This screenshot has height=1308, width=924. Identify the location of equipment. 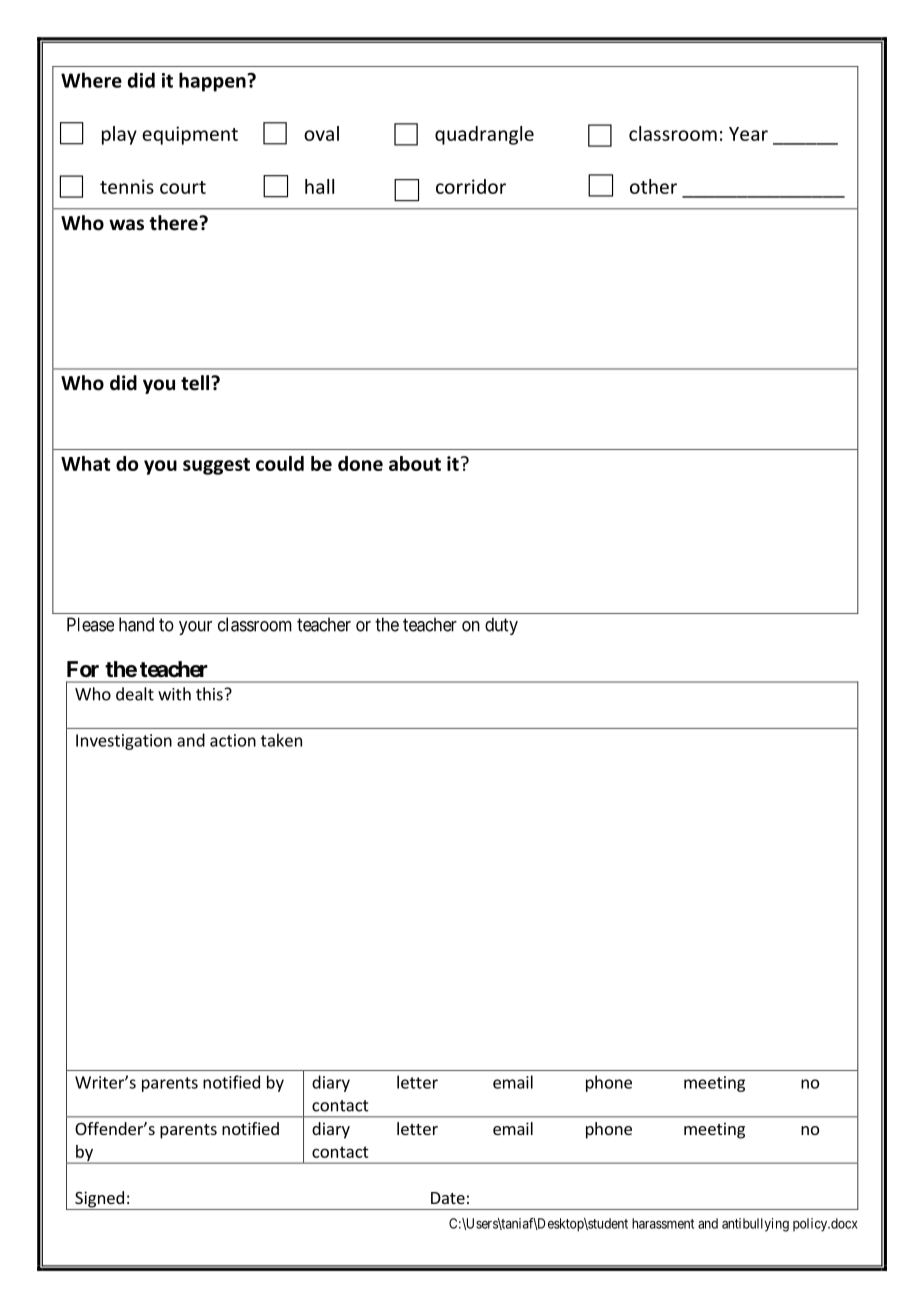
(190, 135).
